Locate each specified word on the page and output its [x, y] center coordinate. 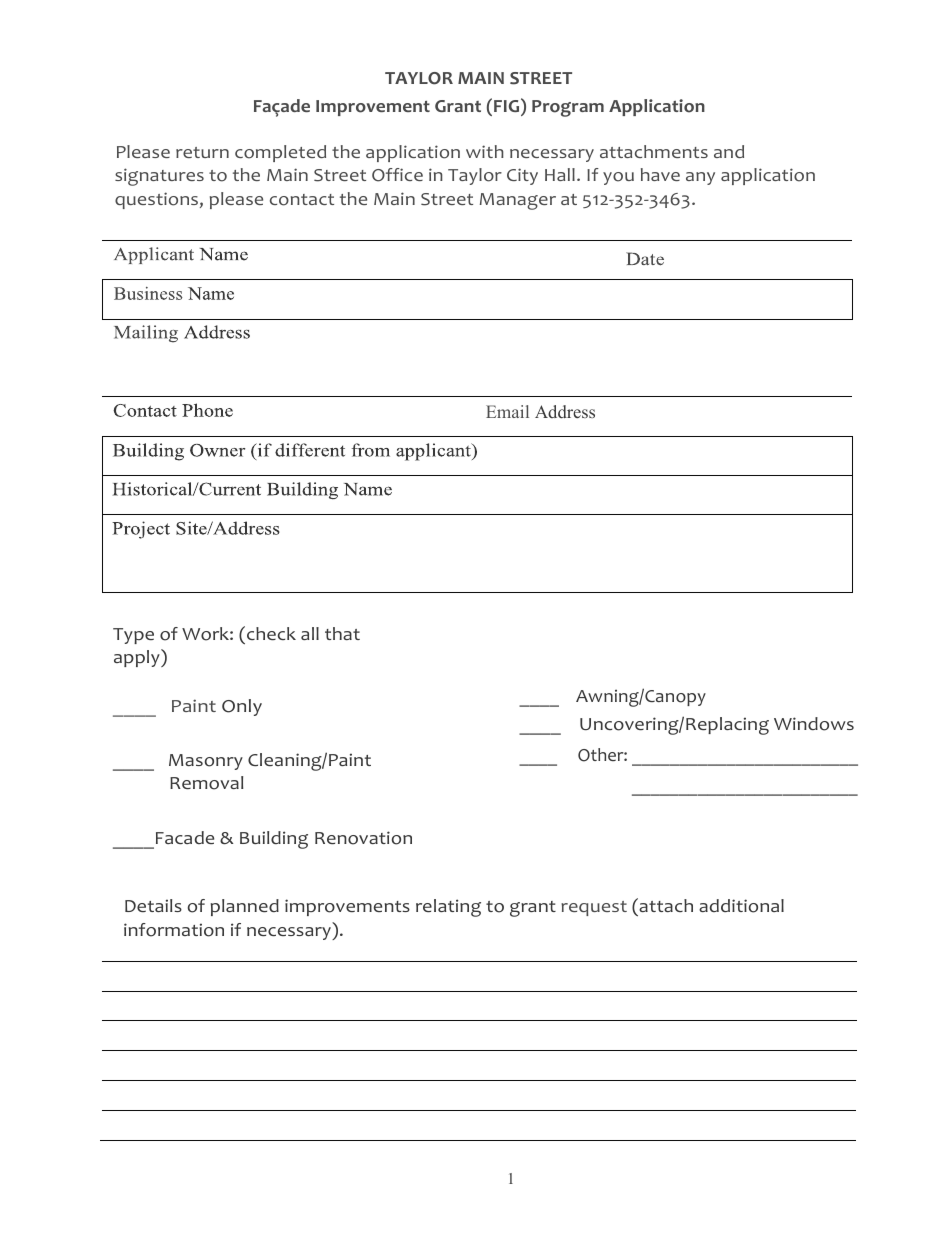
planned [245, 907]
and [729, 151]
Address [565, 412]
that [342, 633]
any [700, 178]
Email [507, 411]
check [271, 633]
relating [448, 908]
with [485, 151]
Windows [814, 724]
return [202, 152]
